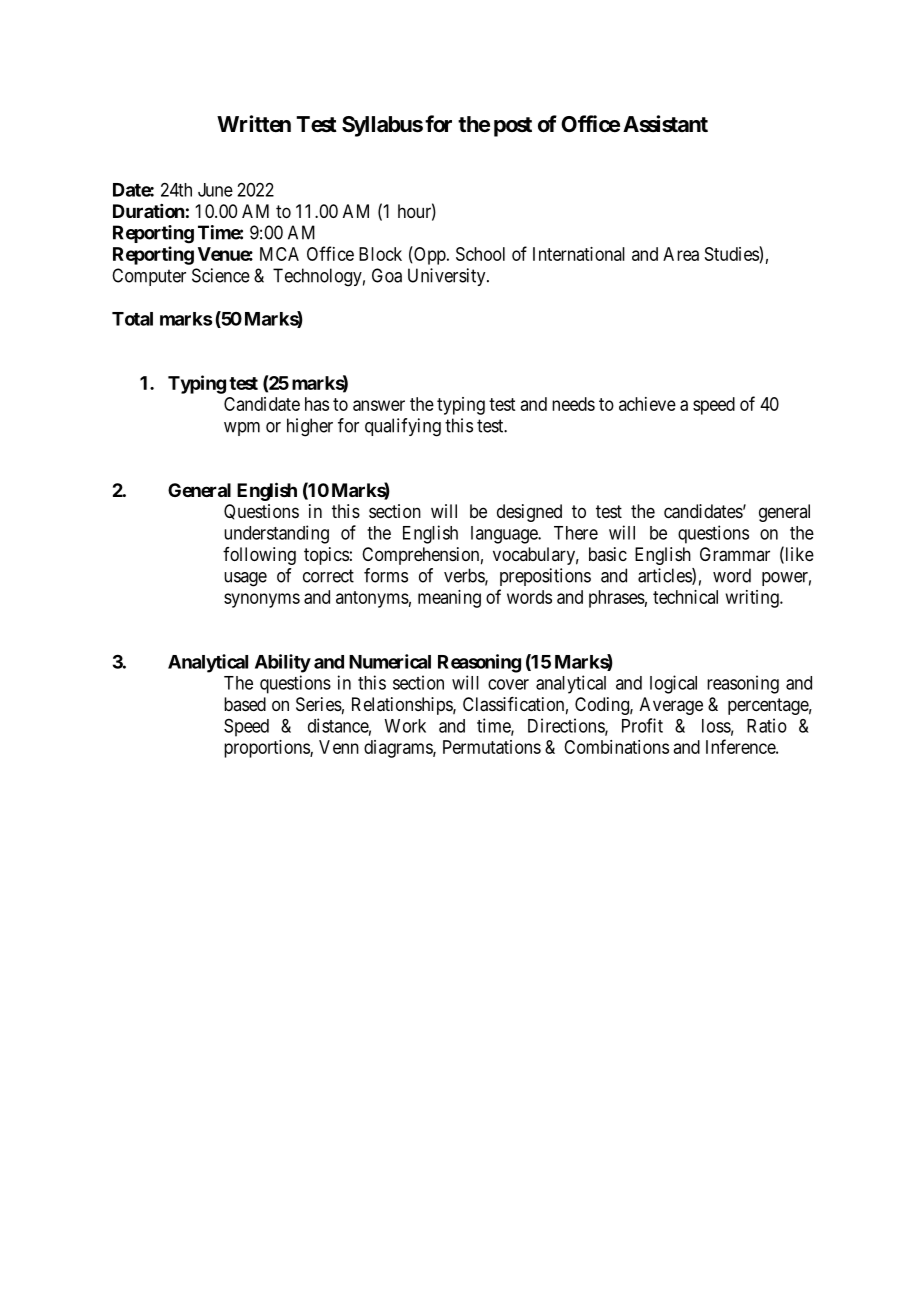  Describe the element at coordinates (221, 275) in the screenshot. I see `Science` at that location.
